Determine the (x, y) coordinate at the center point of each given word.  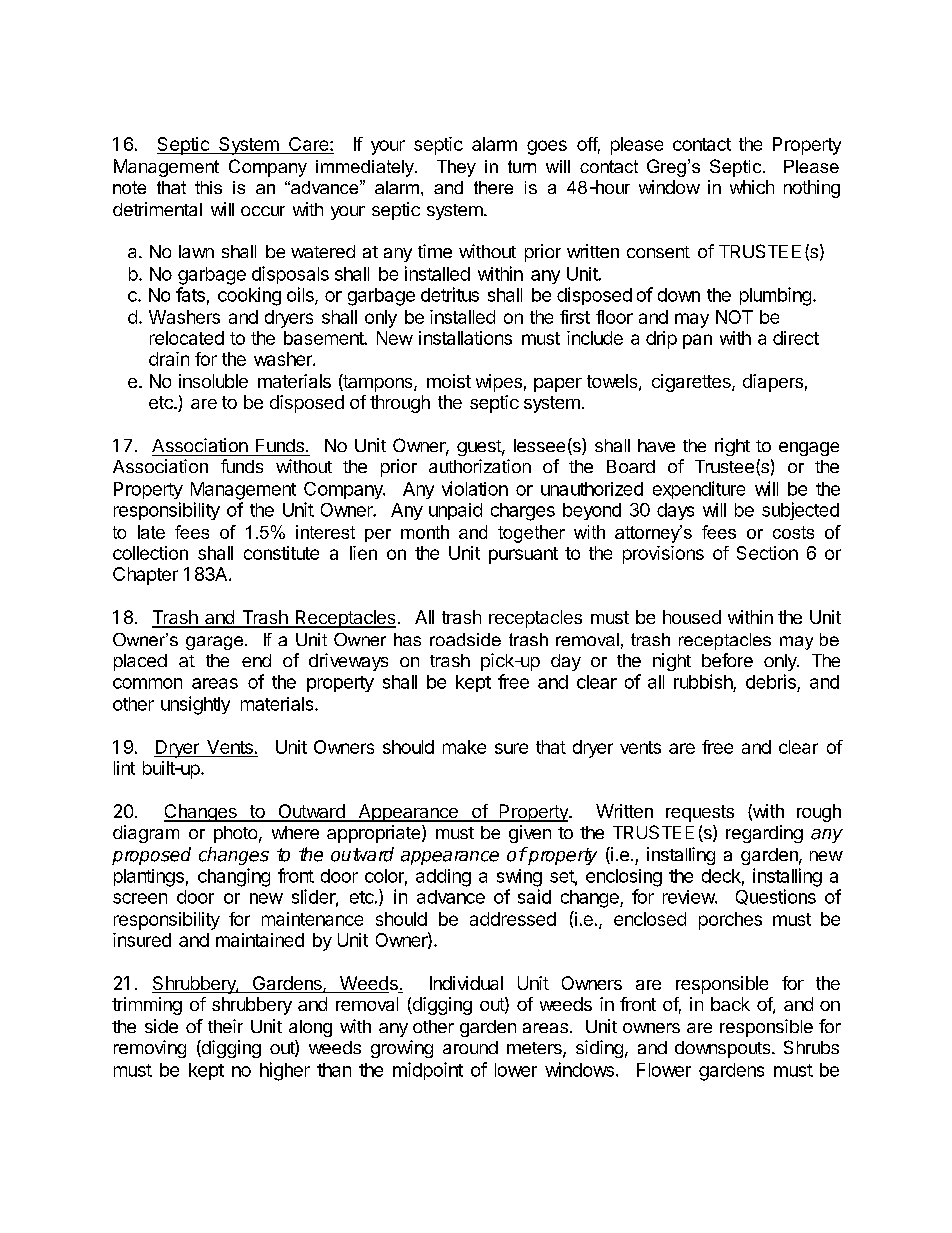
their (225, 1026)
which (752, 187)
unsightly (195, 705)
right (732, 447)
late (151, 532)
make (464, 747)
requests (700, 813)
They (456, 168)
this (208, 187)
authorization (480, 466)
